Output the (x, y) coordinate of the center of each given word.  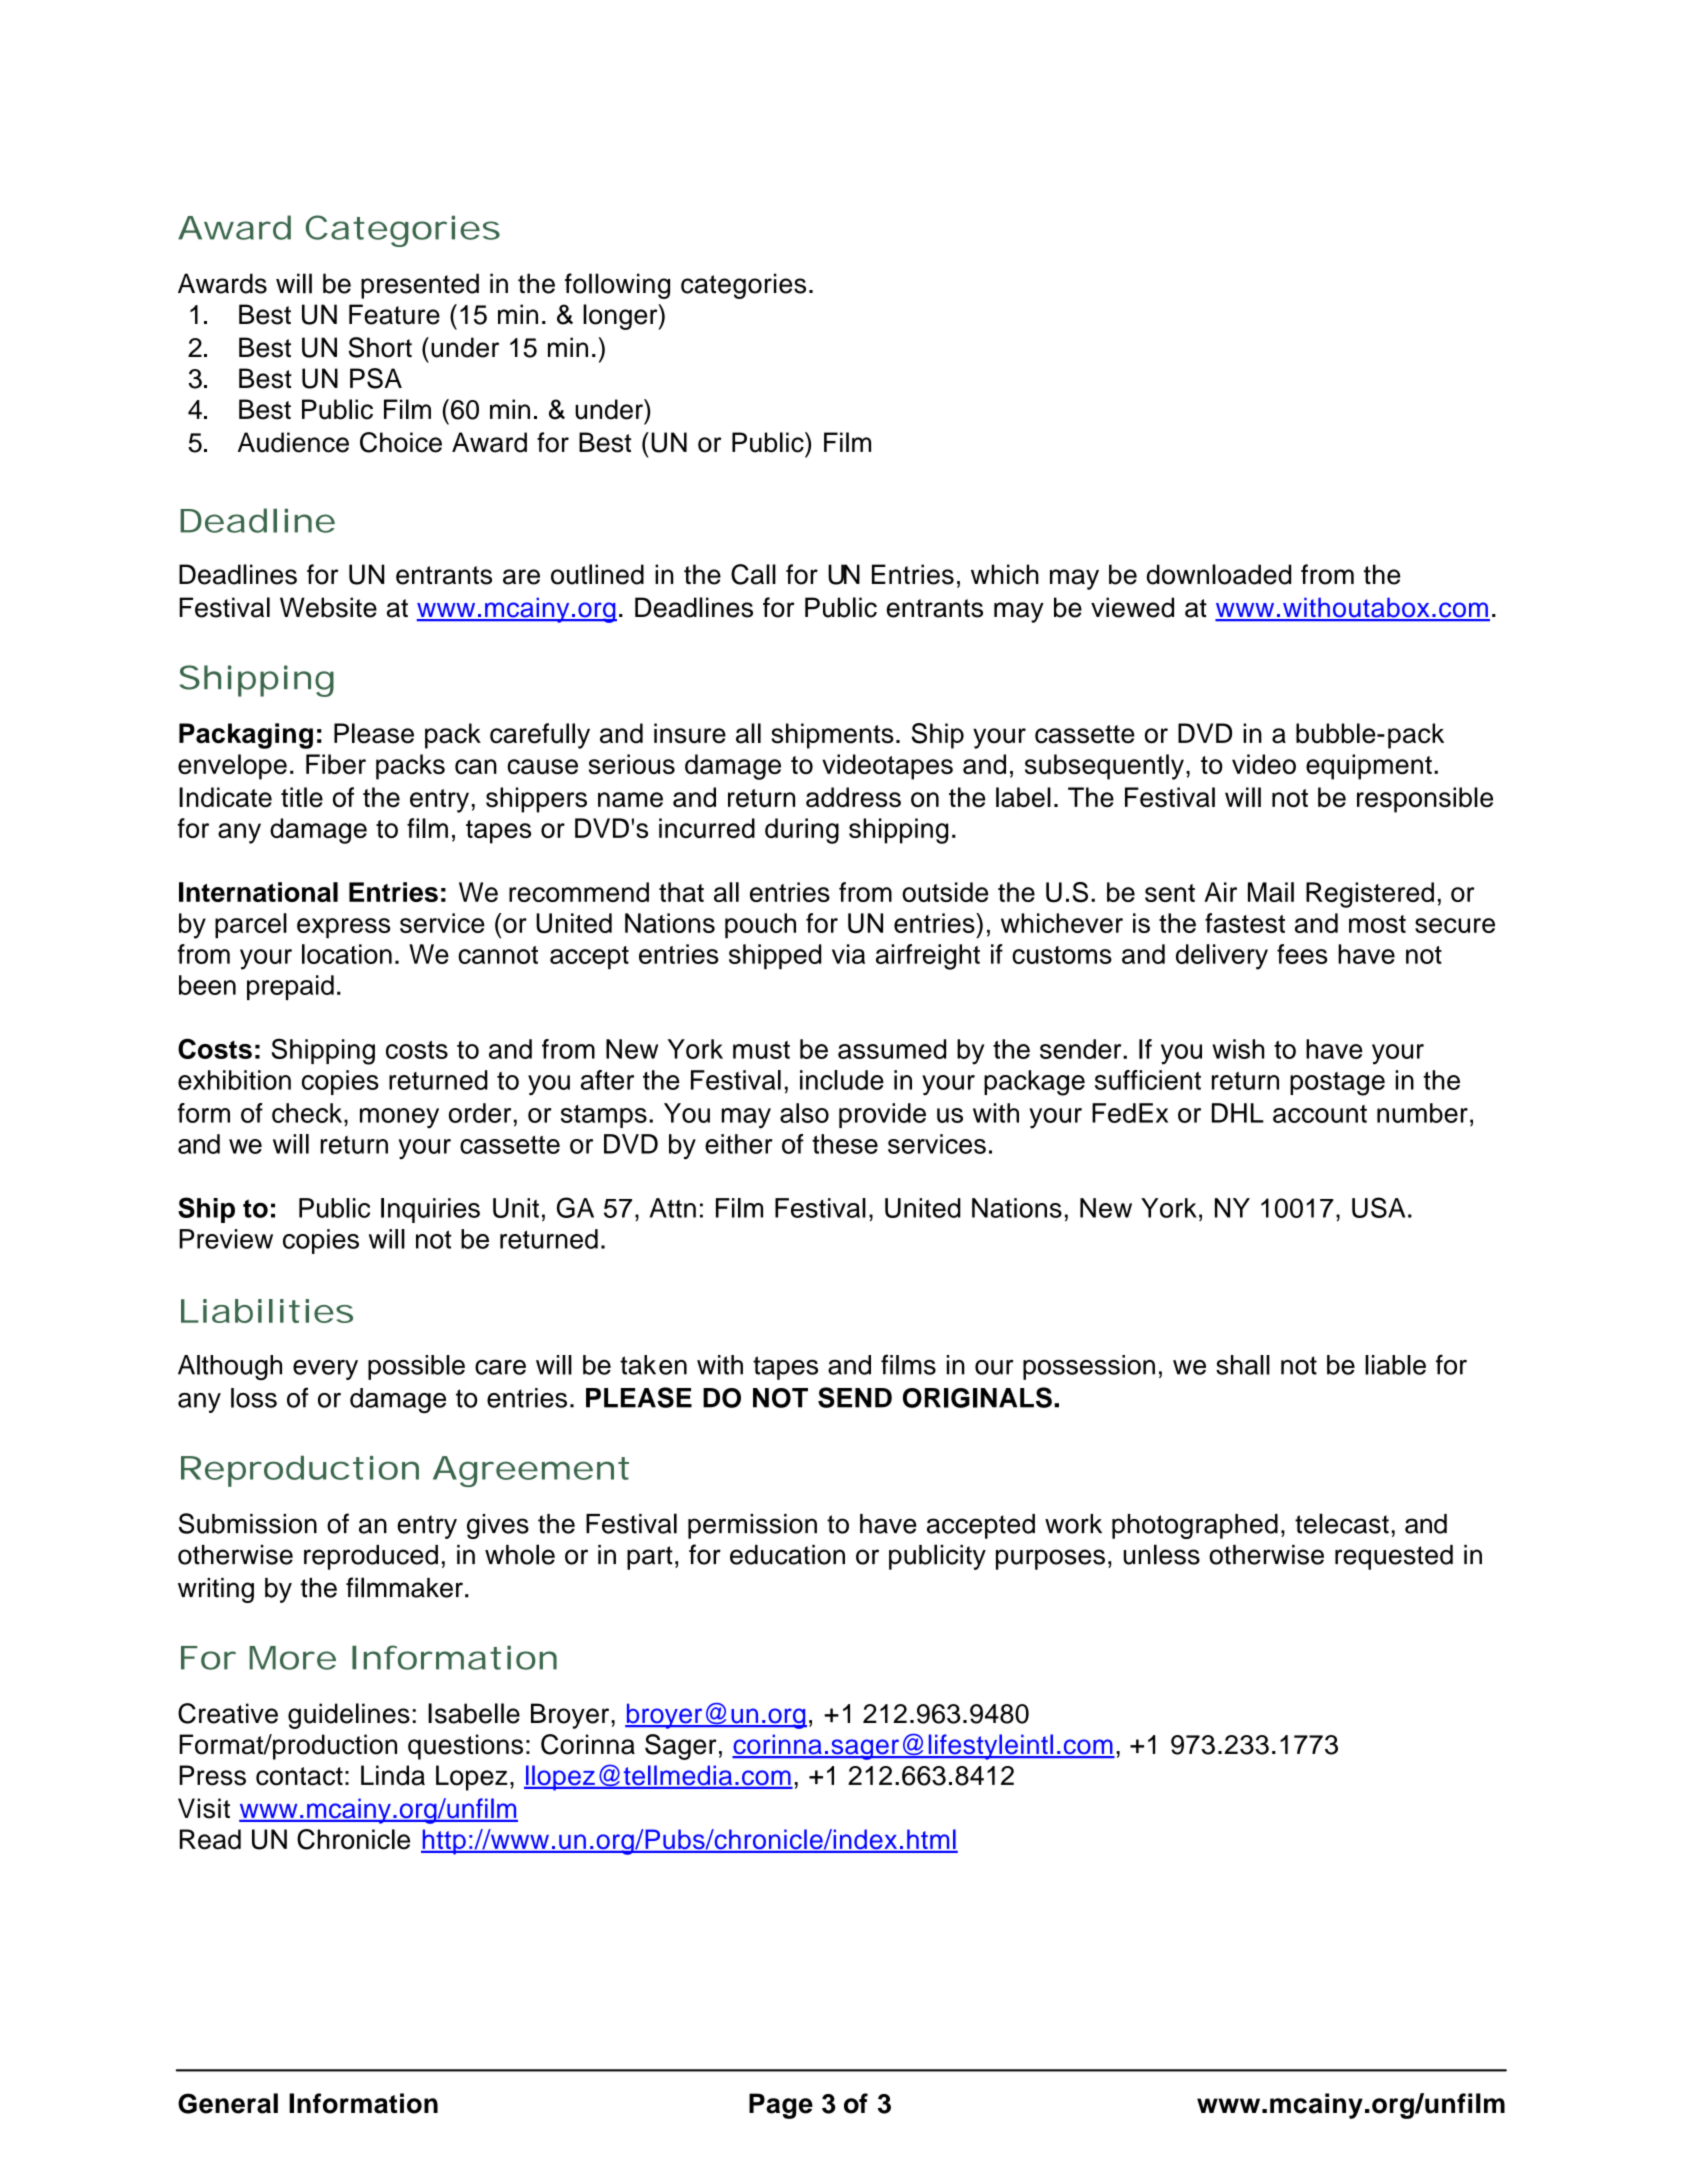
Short (380, 347)
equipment (1369, 767)
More (292, 1658)
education (787, 1555)
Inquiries (430, 1210)
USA (1378, 1207)
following (617, 286)
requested (1394, 1557)
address (853, 797)
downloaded (1219, 574)
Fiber (336, 764)
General (228, 2103)
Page (781, 2106)
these (845, 1144)
